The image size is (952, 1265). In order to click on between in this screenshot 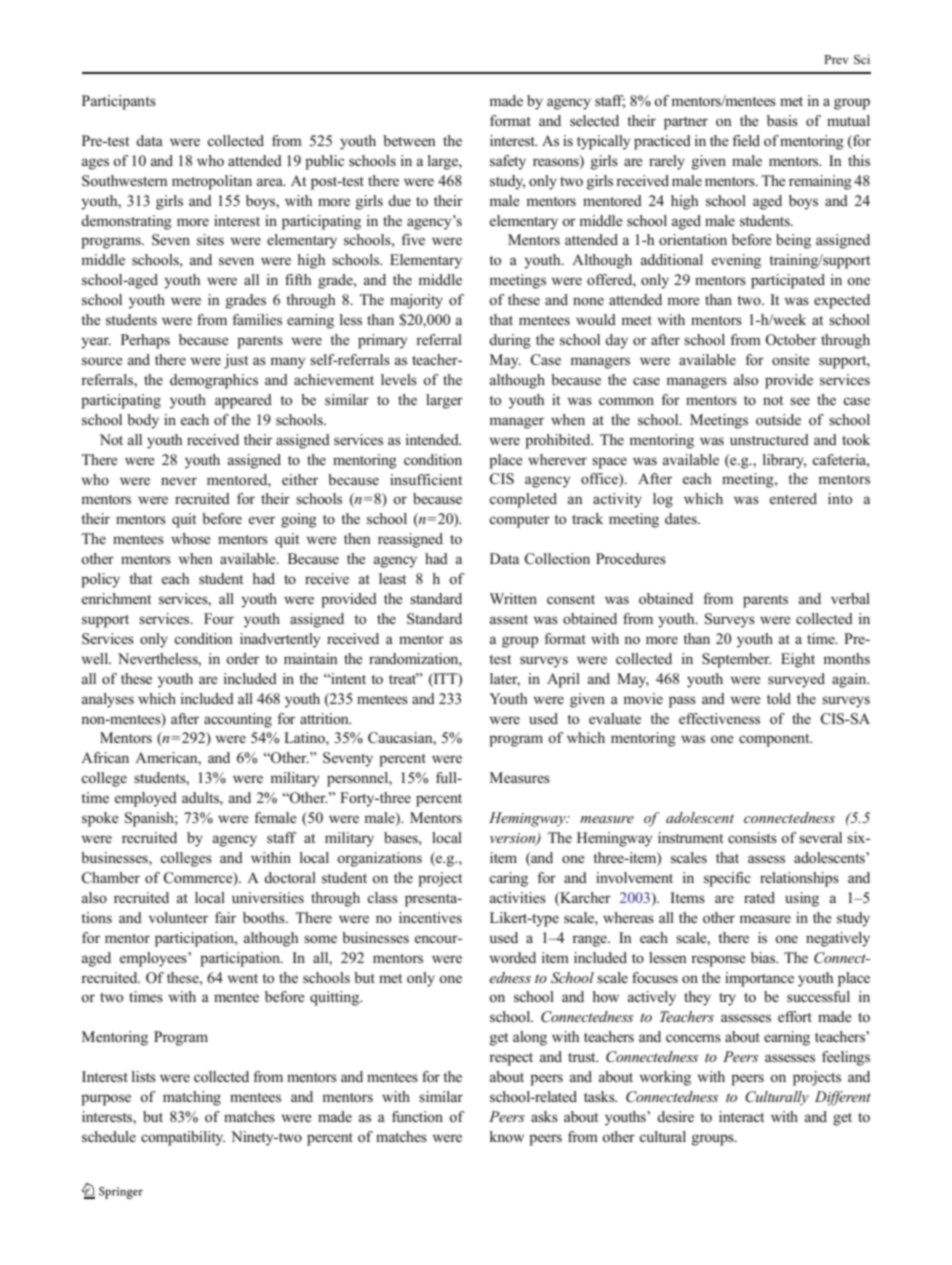, I will do `click(409, 140)`.
